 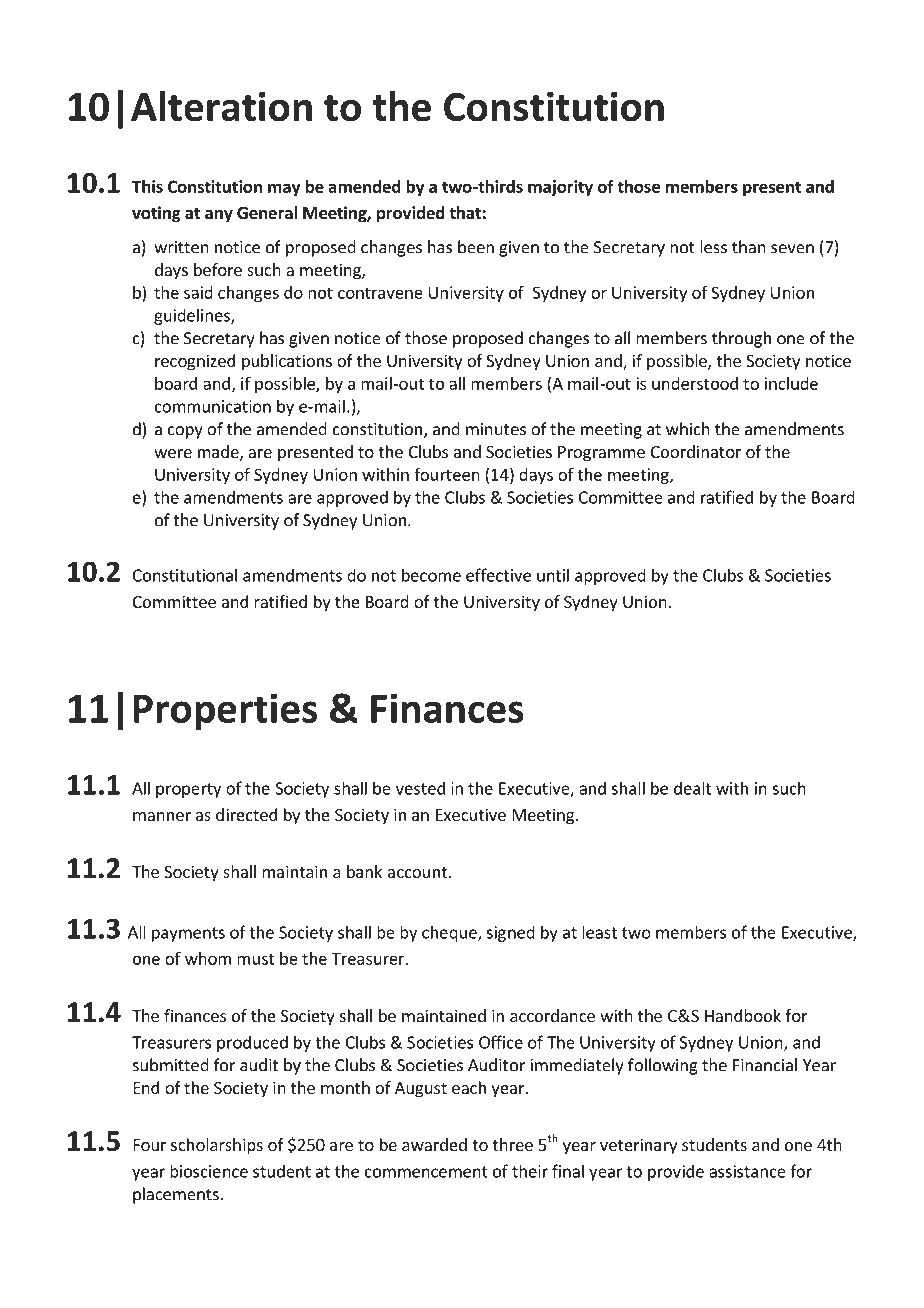 What do you see at coordinates (420, 788) in the page?
I see `vested` at bounding box center [420, 788].
